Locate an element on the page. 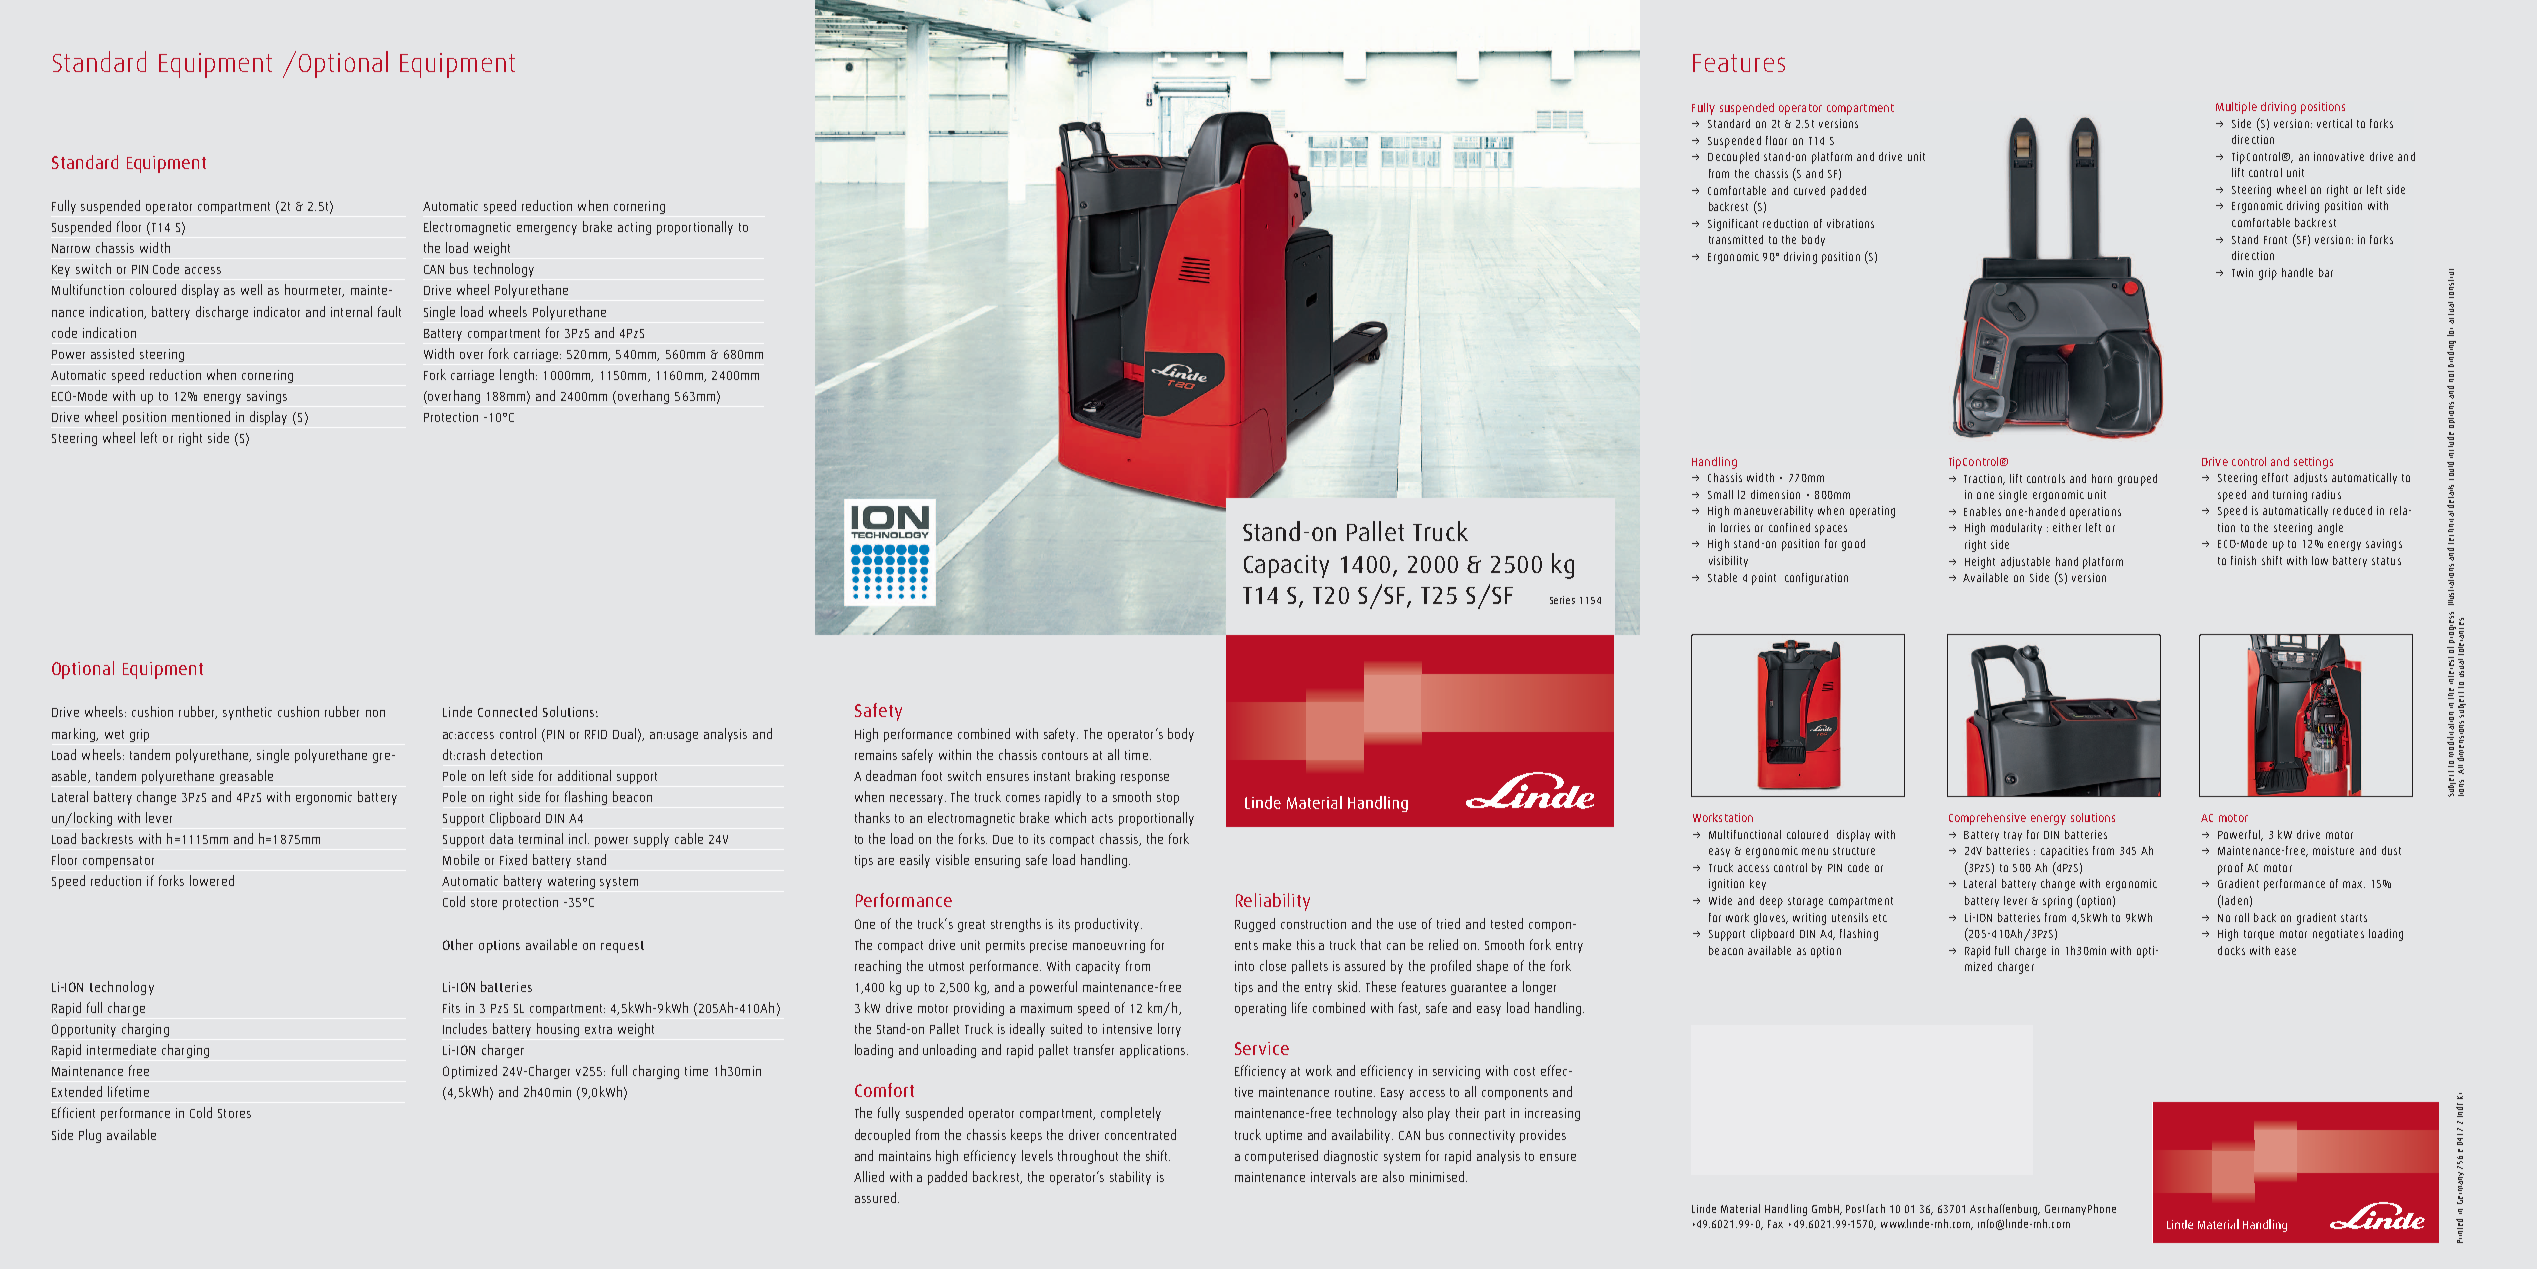 Image resolution: width=2537 pixels, height=1269 pixels. Fax is located at coordinates (1775, 1224).
